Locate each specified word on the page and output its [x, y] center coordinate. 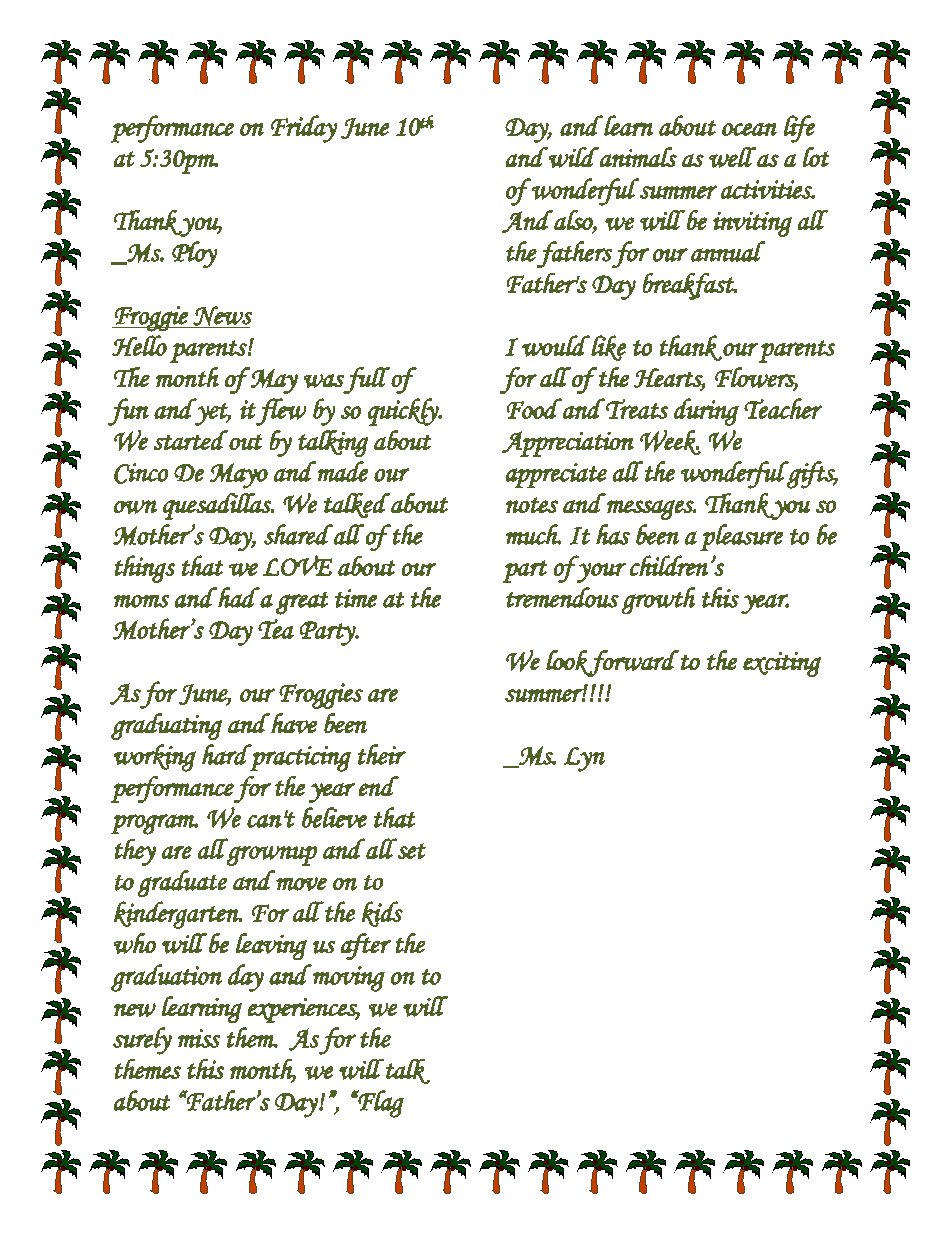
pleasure [741, 537]
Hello [139, 345]
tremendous [562, 597]
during [706, 412]
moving [348, 978]
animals [637, 157]
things [145, 569]
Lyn [584, 759]
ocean [749, 129]
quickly [404, 412]
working [155, 758]
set [412, 851]
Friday [304, 129]
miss [199, 1038]
